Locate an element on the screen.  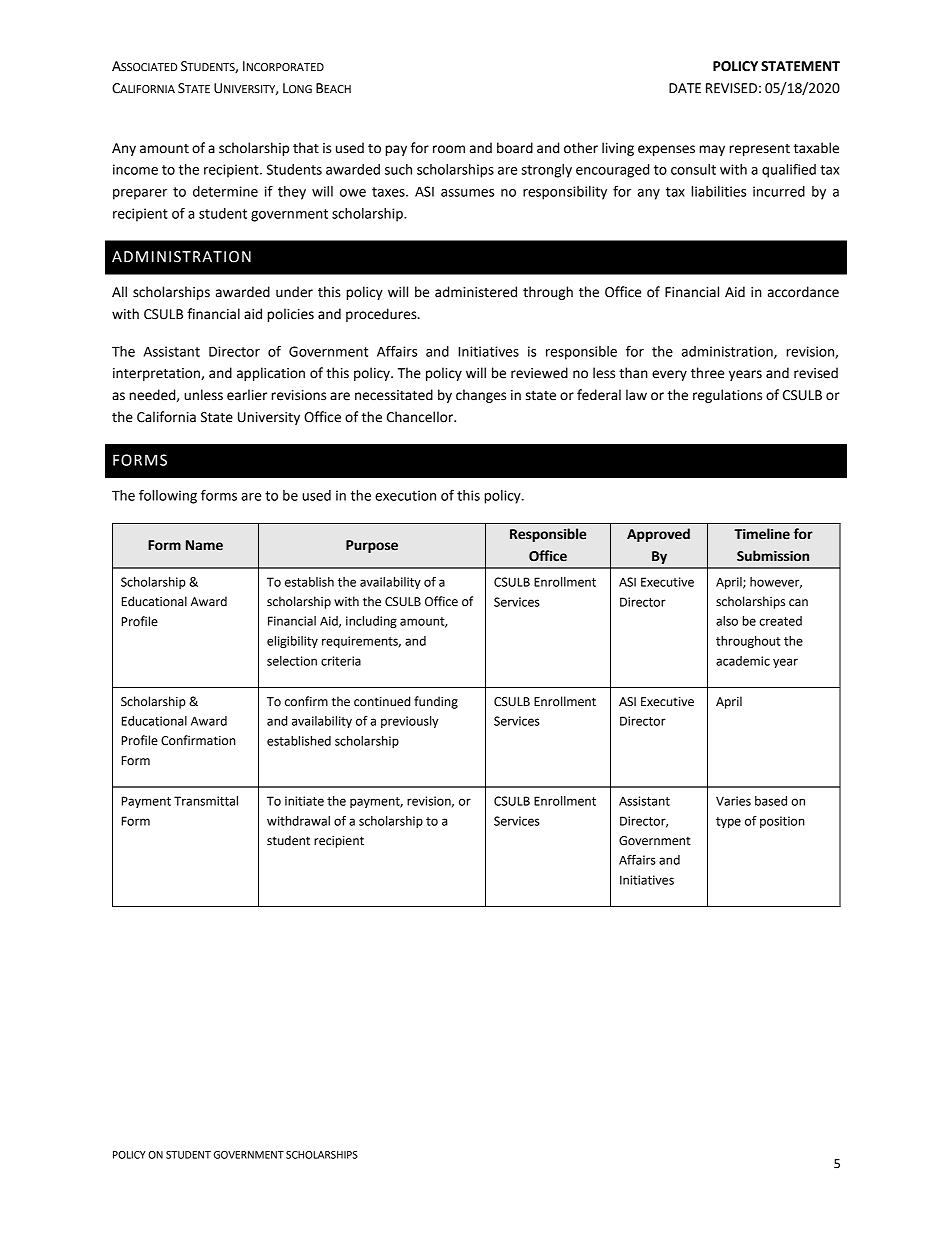
eligibility is located at coordinates (292, 642).
